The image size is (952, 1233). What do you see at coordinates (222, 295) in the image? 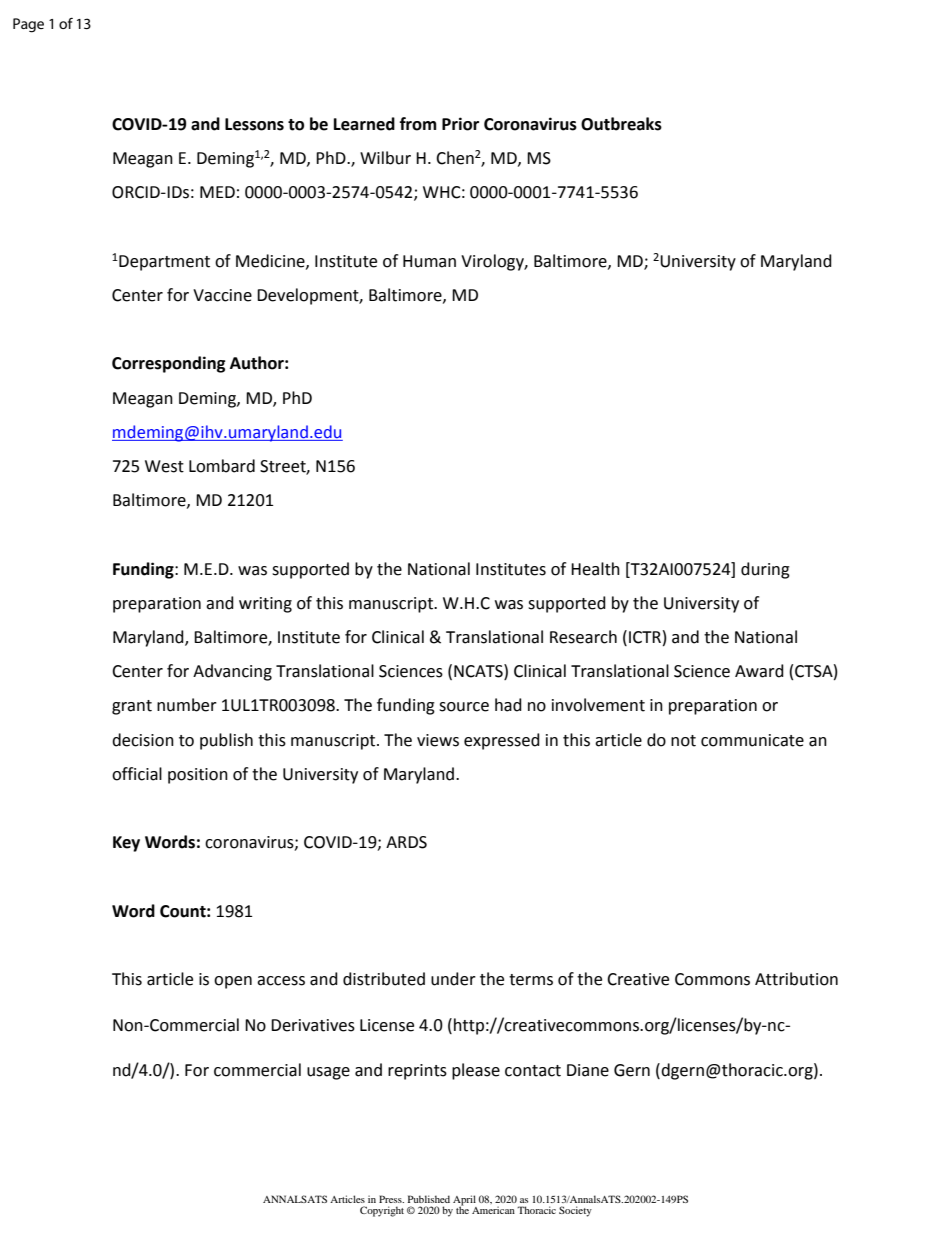
I see `Vaccine` at bounding box center [222, 295].
